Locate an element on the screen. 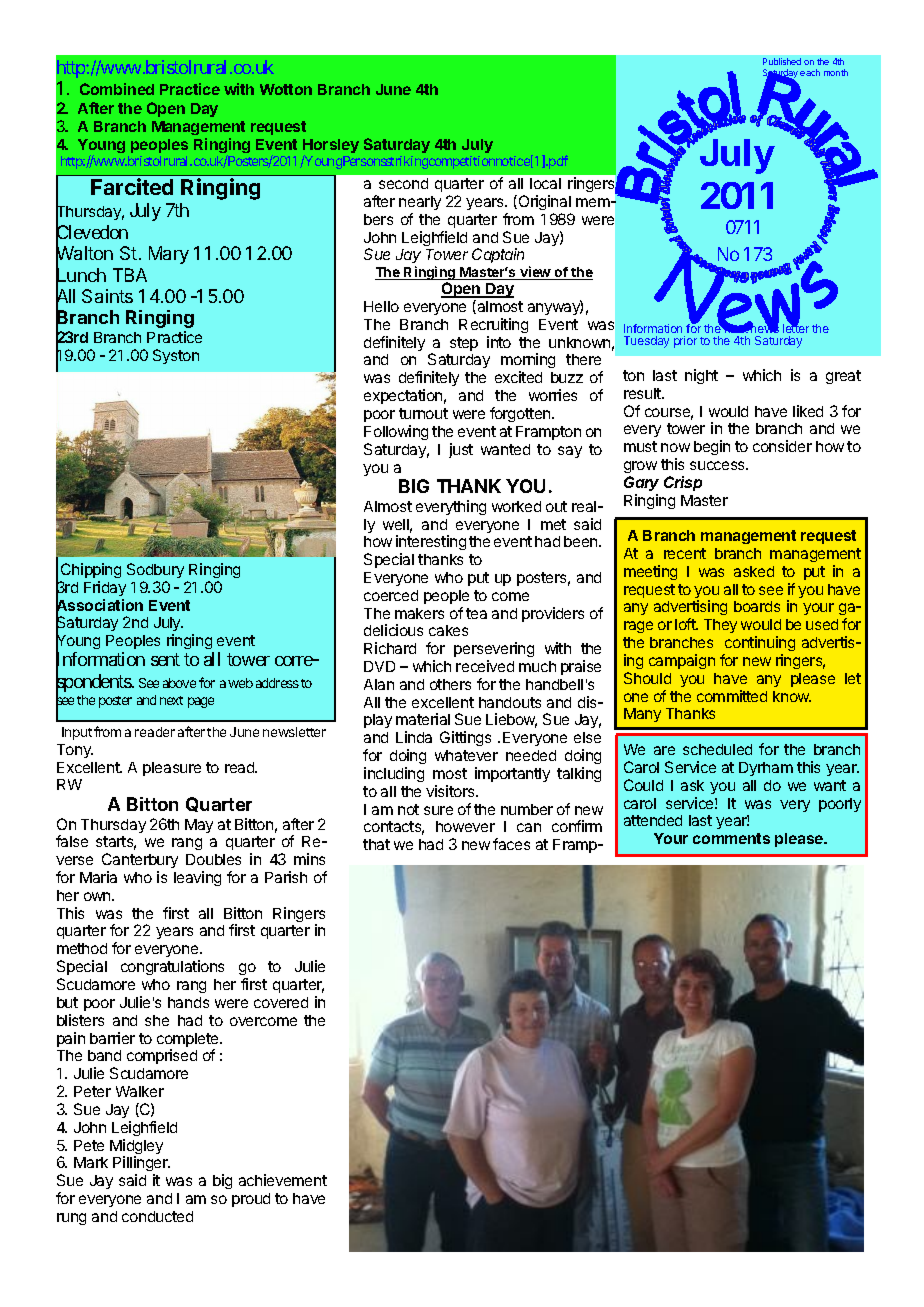 This screenshot has height=1307, width=924. second is located at coordinates (403, 183).
